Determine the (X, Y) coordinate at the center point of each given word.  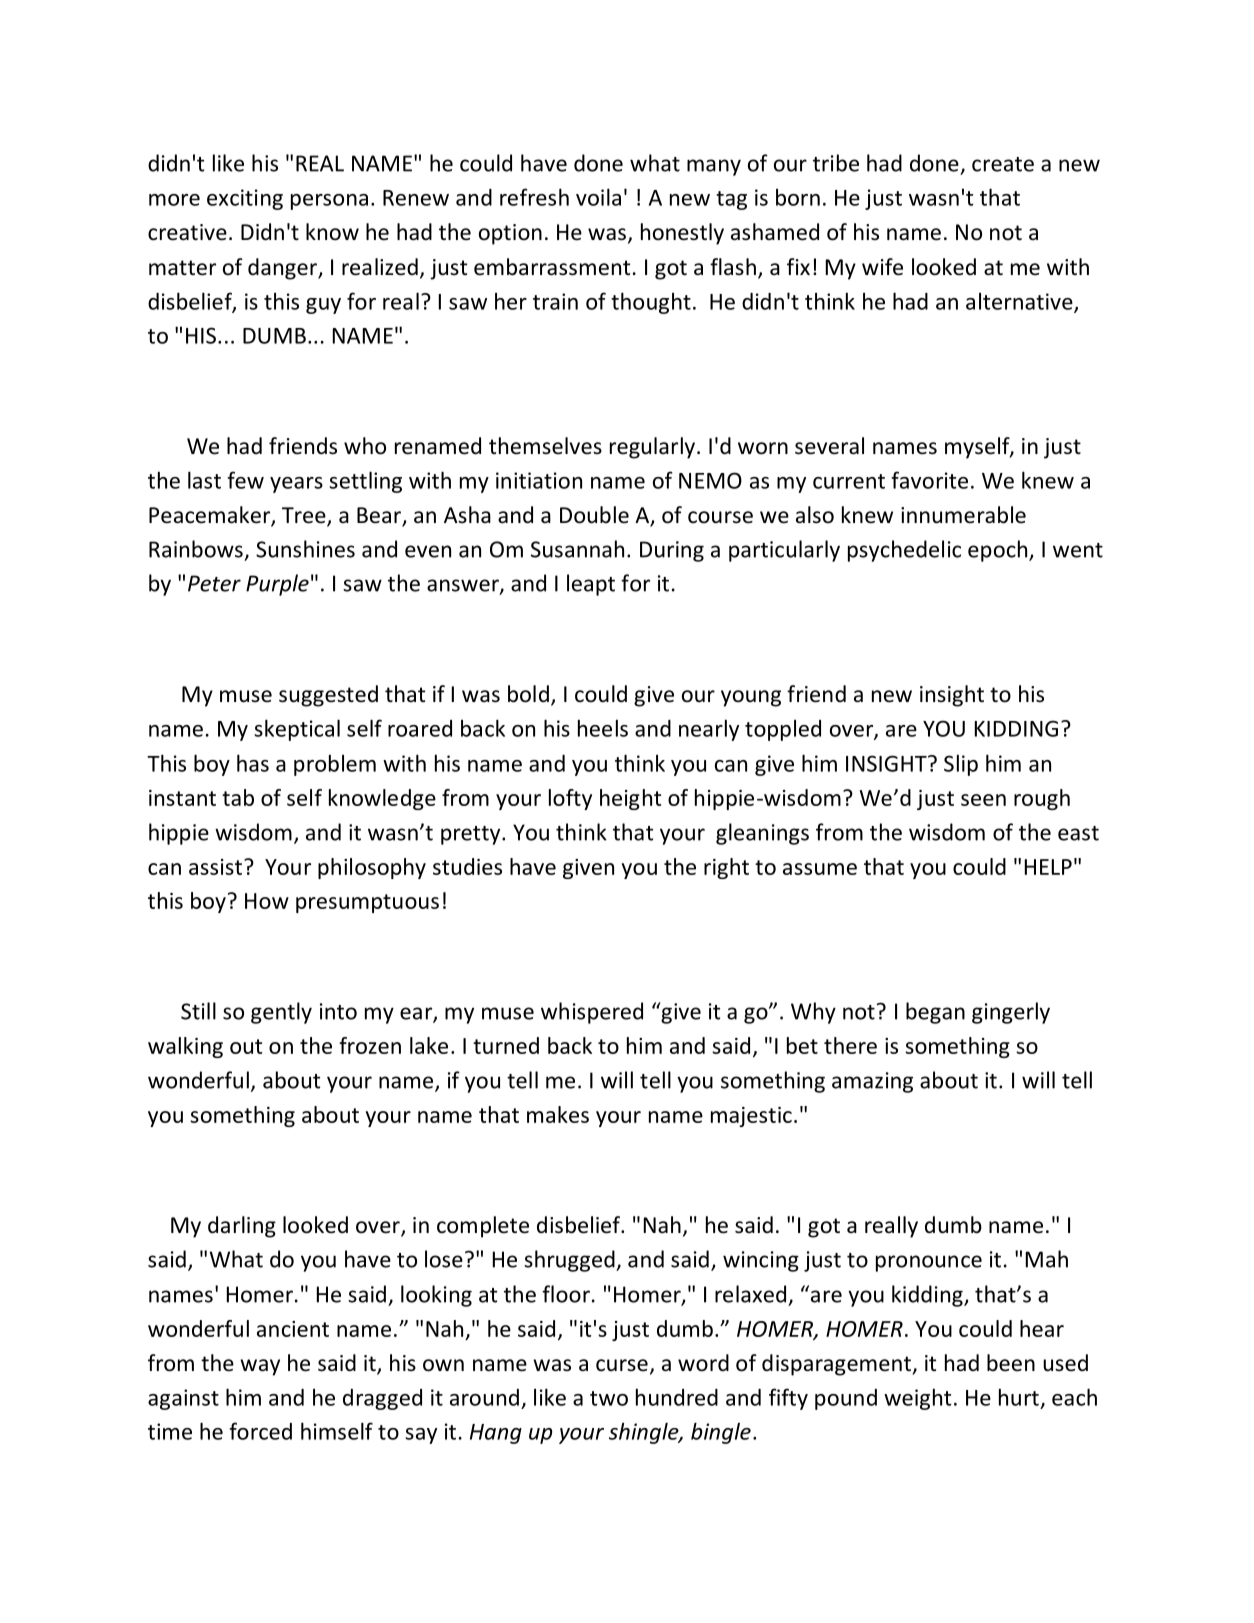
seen (983, 800)
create (1003, 164)
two (609, 1398)
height (630, 799)
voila (598, 197)
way (260, 1367)
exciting (245, 199)
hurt (1019, 1397)
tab (238, 797)
